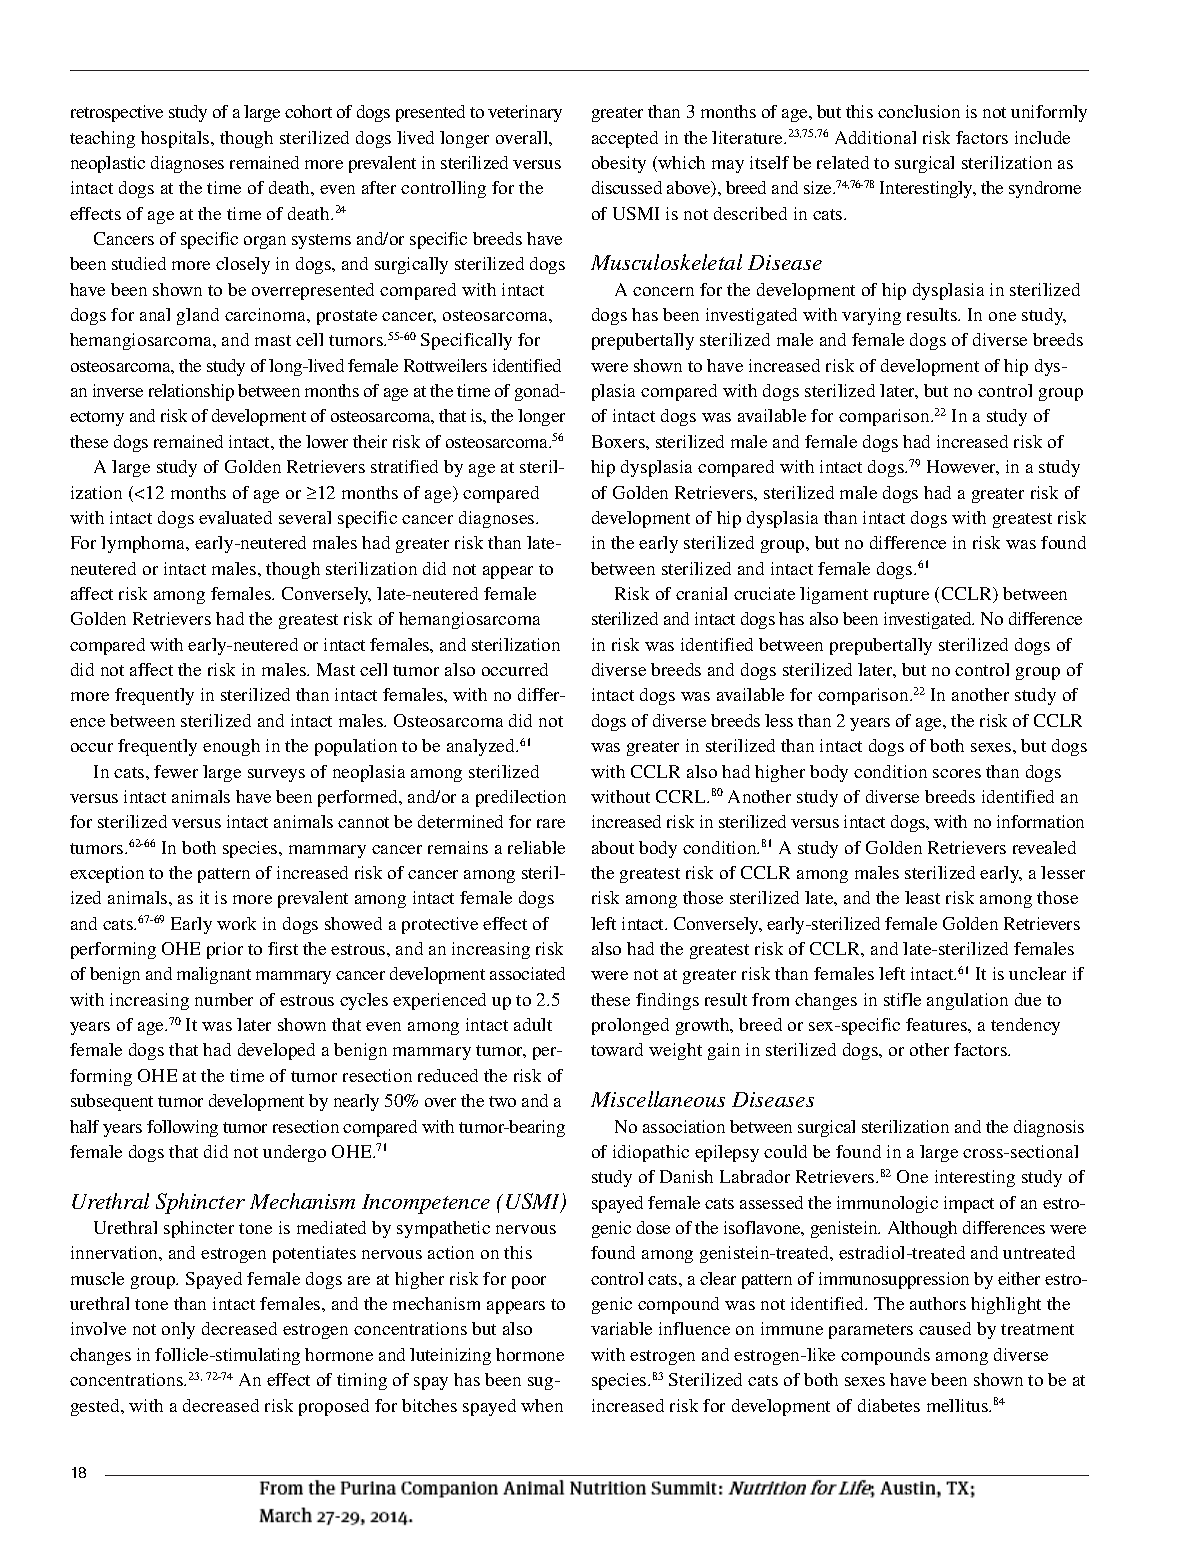 Image resolution: width=1194 pixels, height=1545 pixels. What do you see at coordinates (919, 111) in the screenshot?
I see `conclusion` at bounding box center [919, 111].
